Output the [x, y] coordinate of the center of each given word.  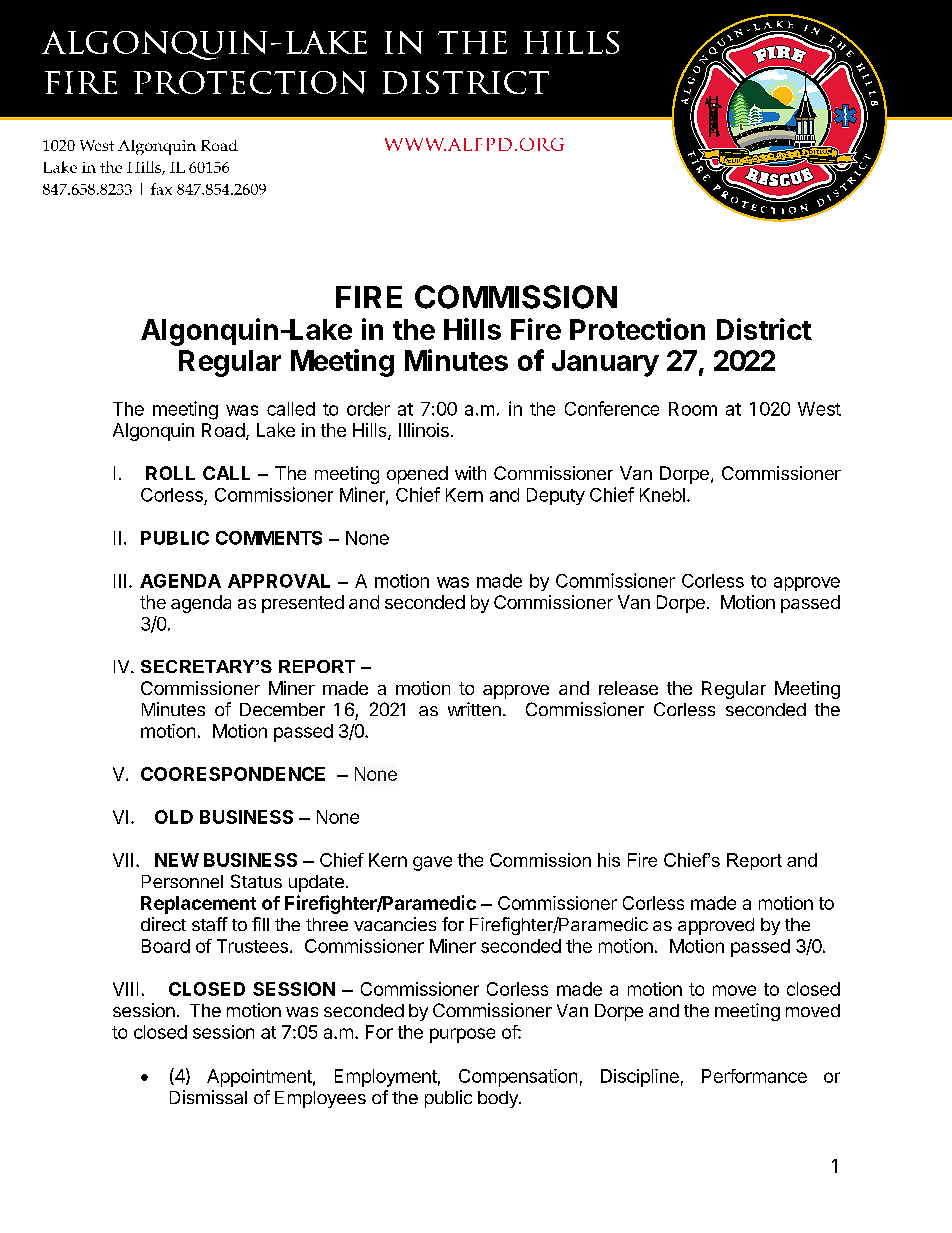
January [605, 363]
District [764, 329]
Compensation [518, 1078]
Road [223, 430]
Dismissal [208, 1097]
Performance [754, 1076]
